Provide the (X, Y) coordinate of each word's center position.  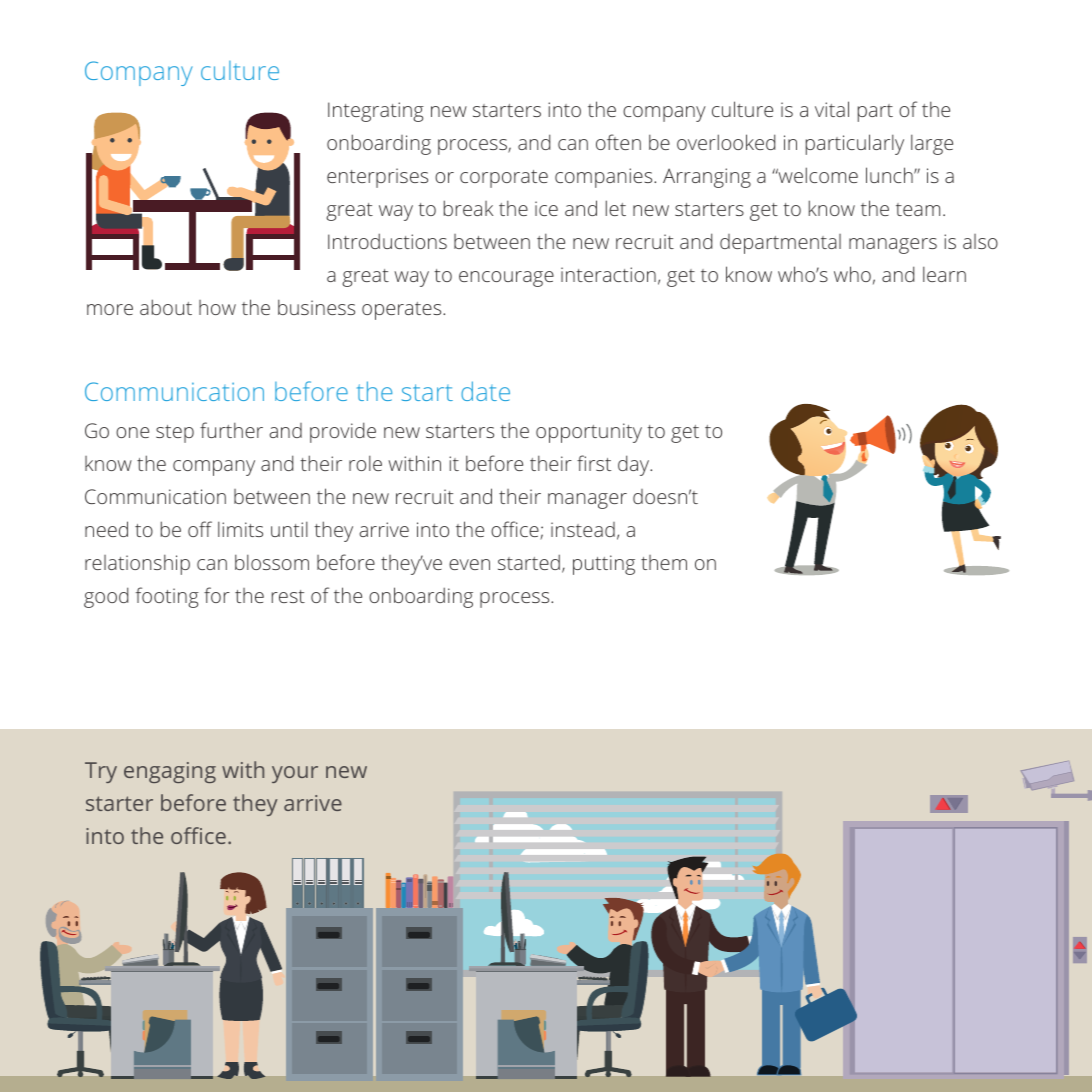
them (664, 562)
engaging (170, 772)
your (295, 774)
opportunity (589, 433)
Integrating (376, 112)
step (175, 434)
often (618, 142)
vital (832, 109)
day (635, 465)
